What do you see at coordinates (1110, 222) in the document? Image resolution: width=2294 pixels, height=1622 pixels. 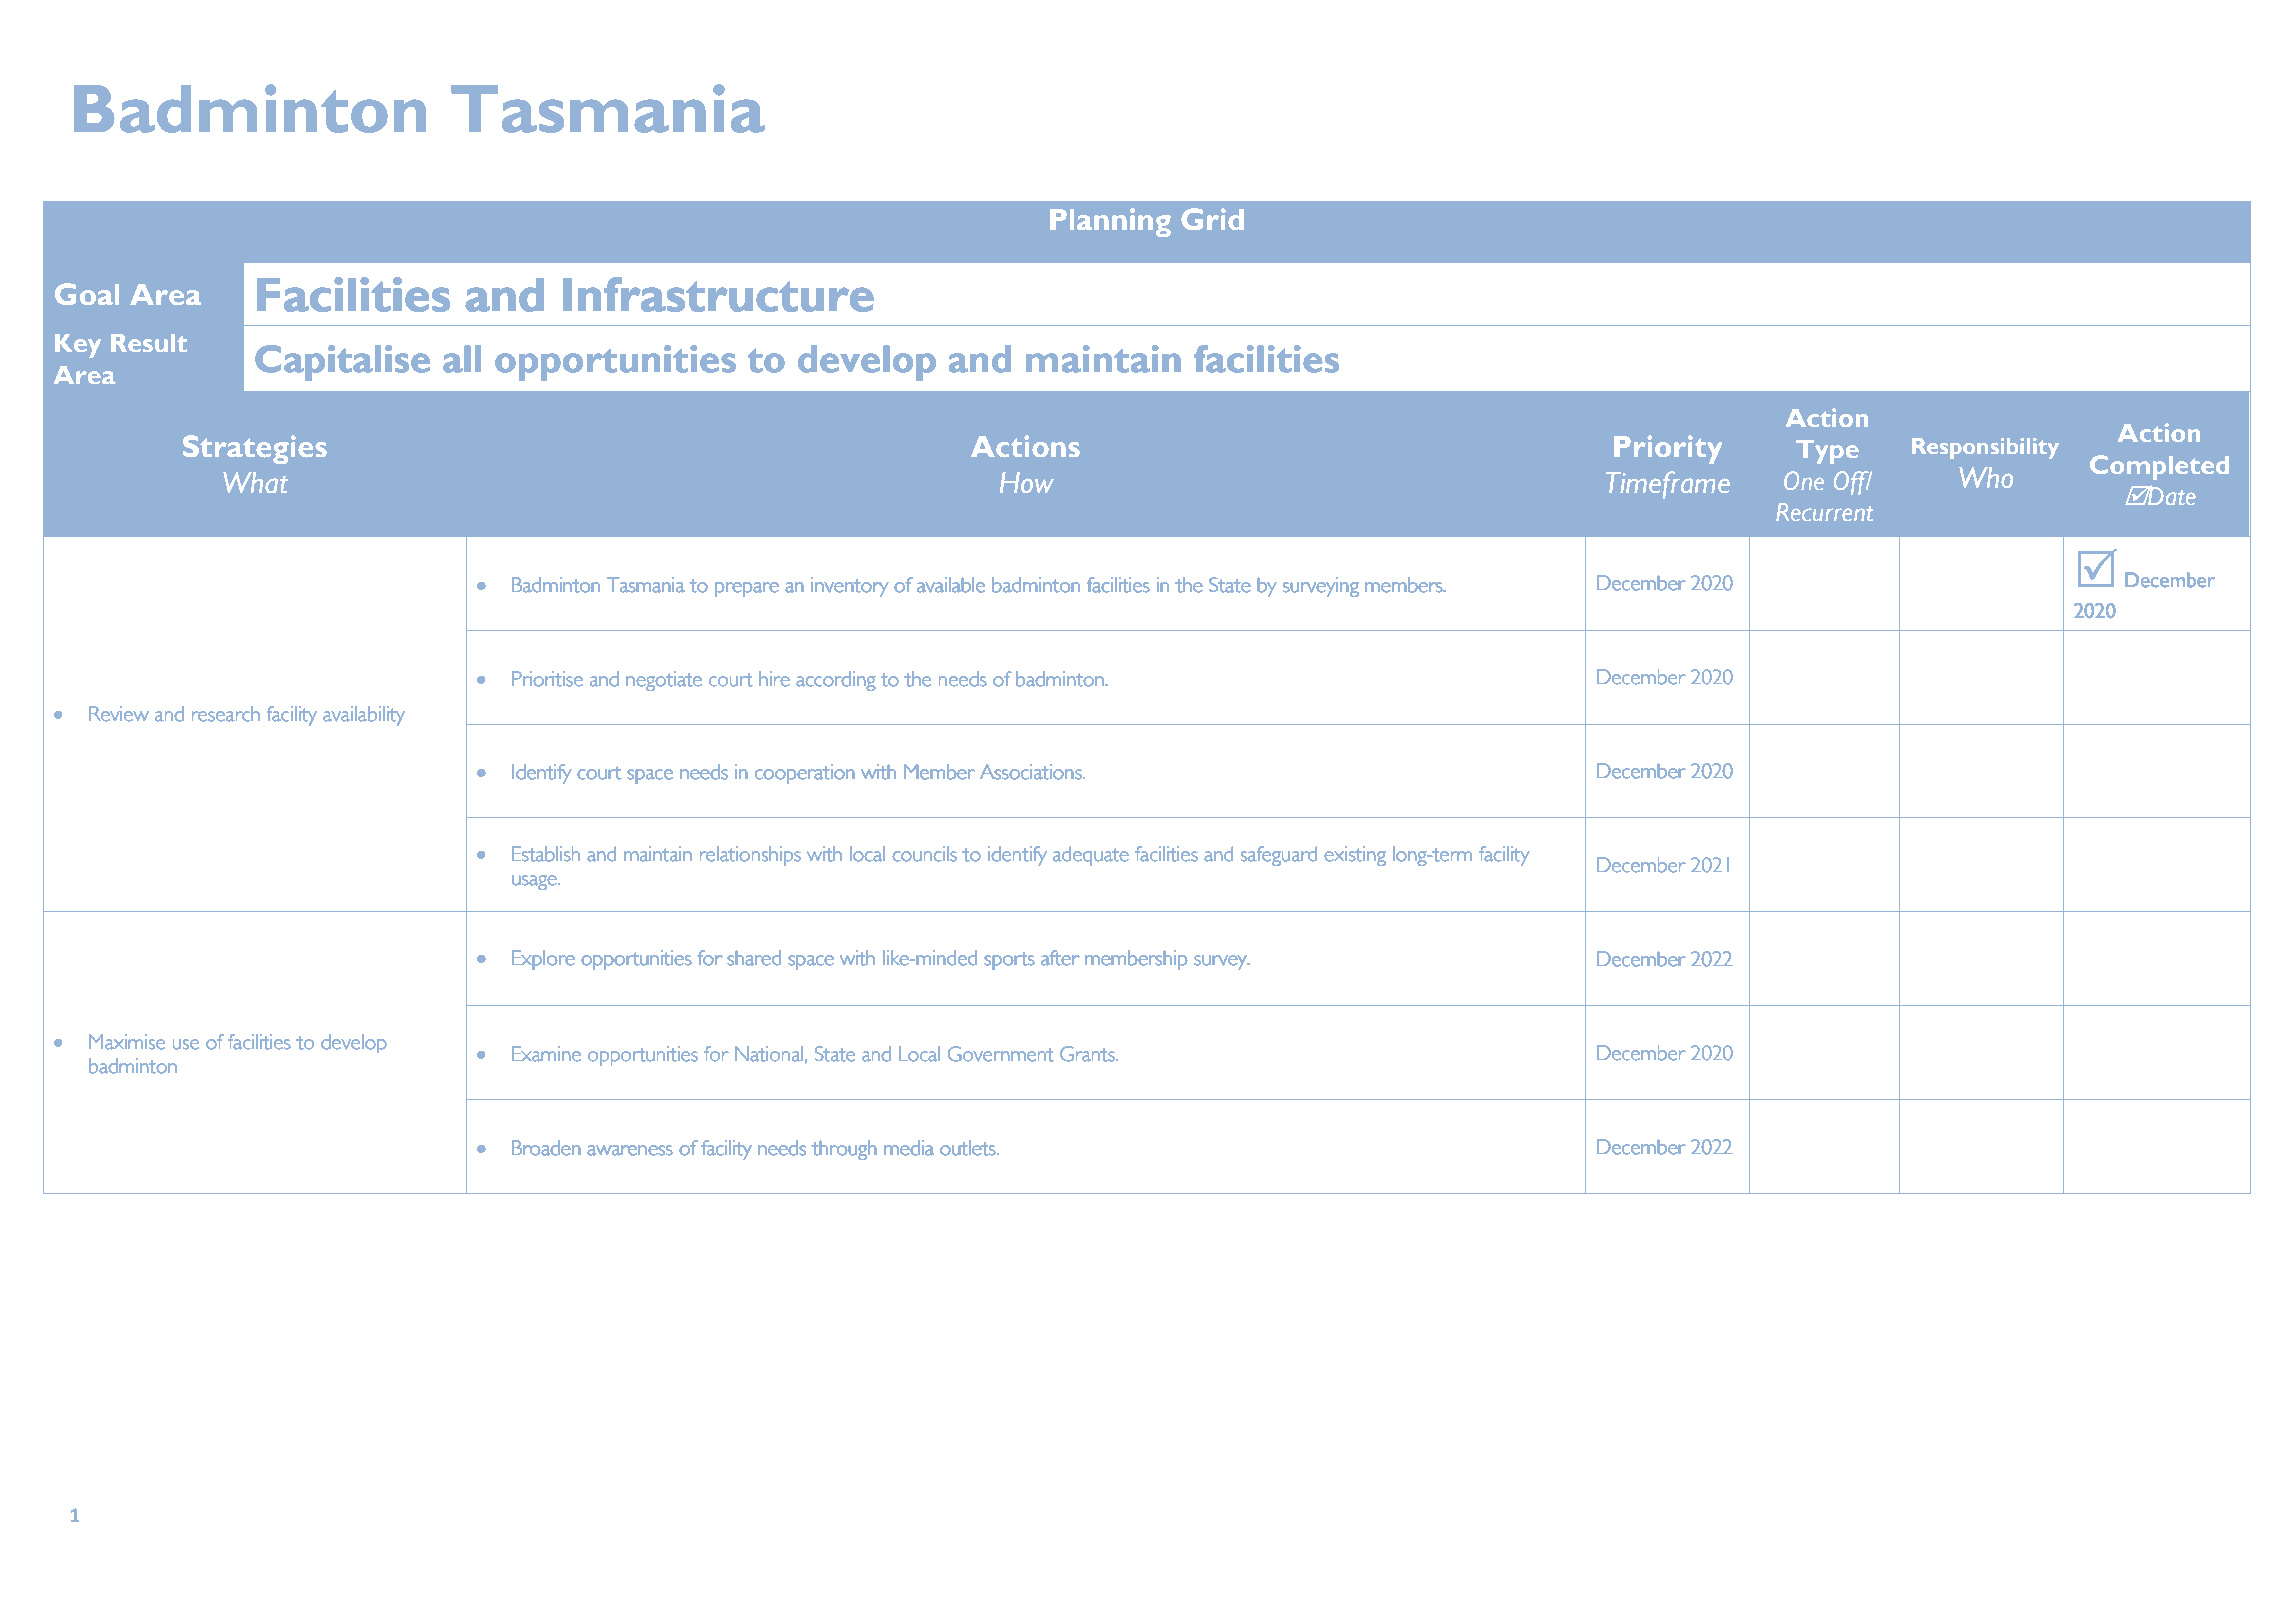 I see `Planning` at bounding box center [1110, 222].
